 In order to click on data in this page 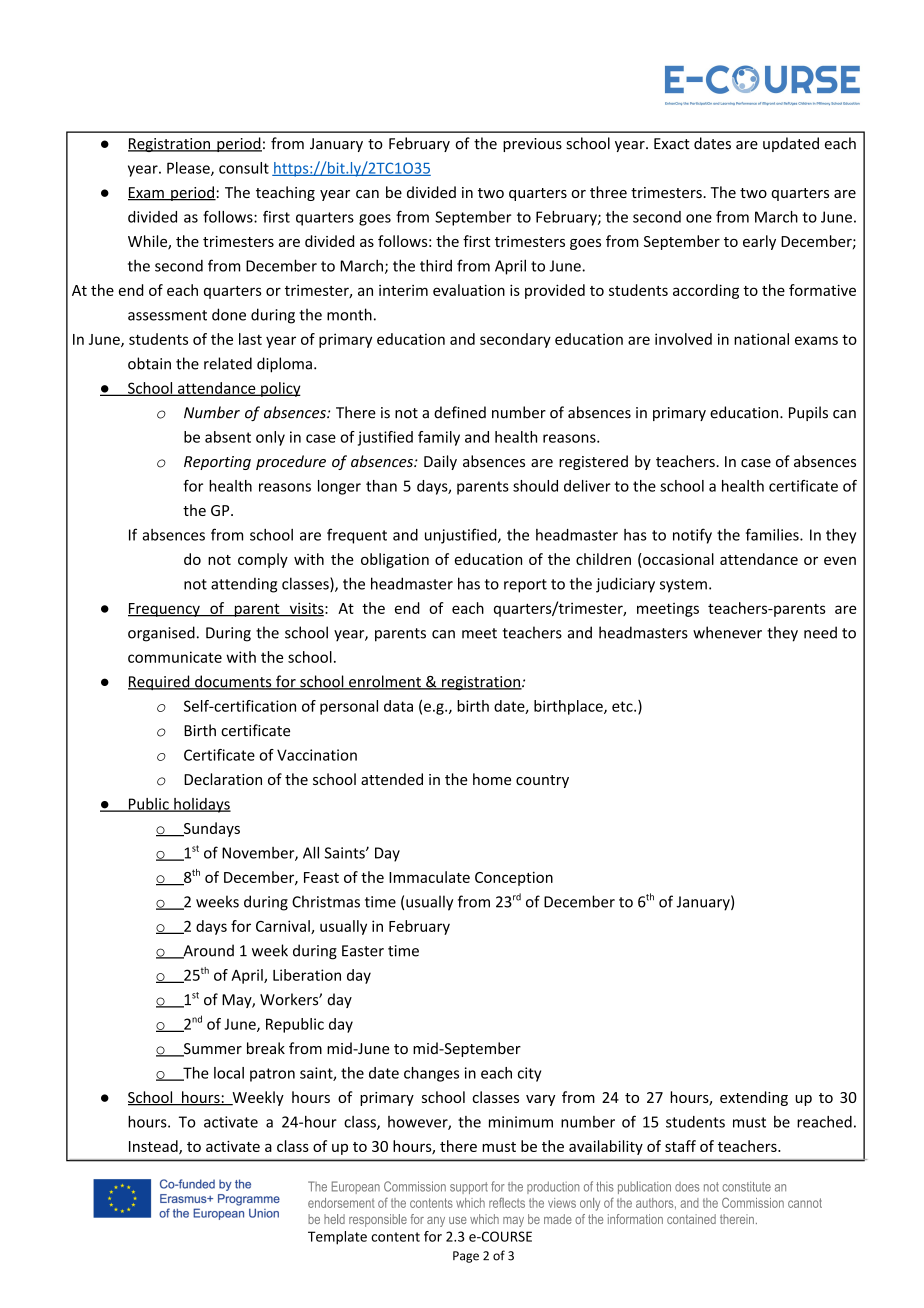, I will do `click(398, 706)`.
